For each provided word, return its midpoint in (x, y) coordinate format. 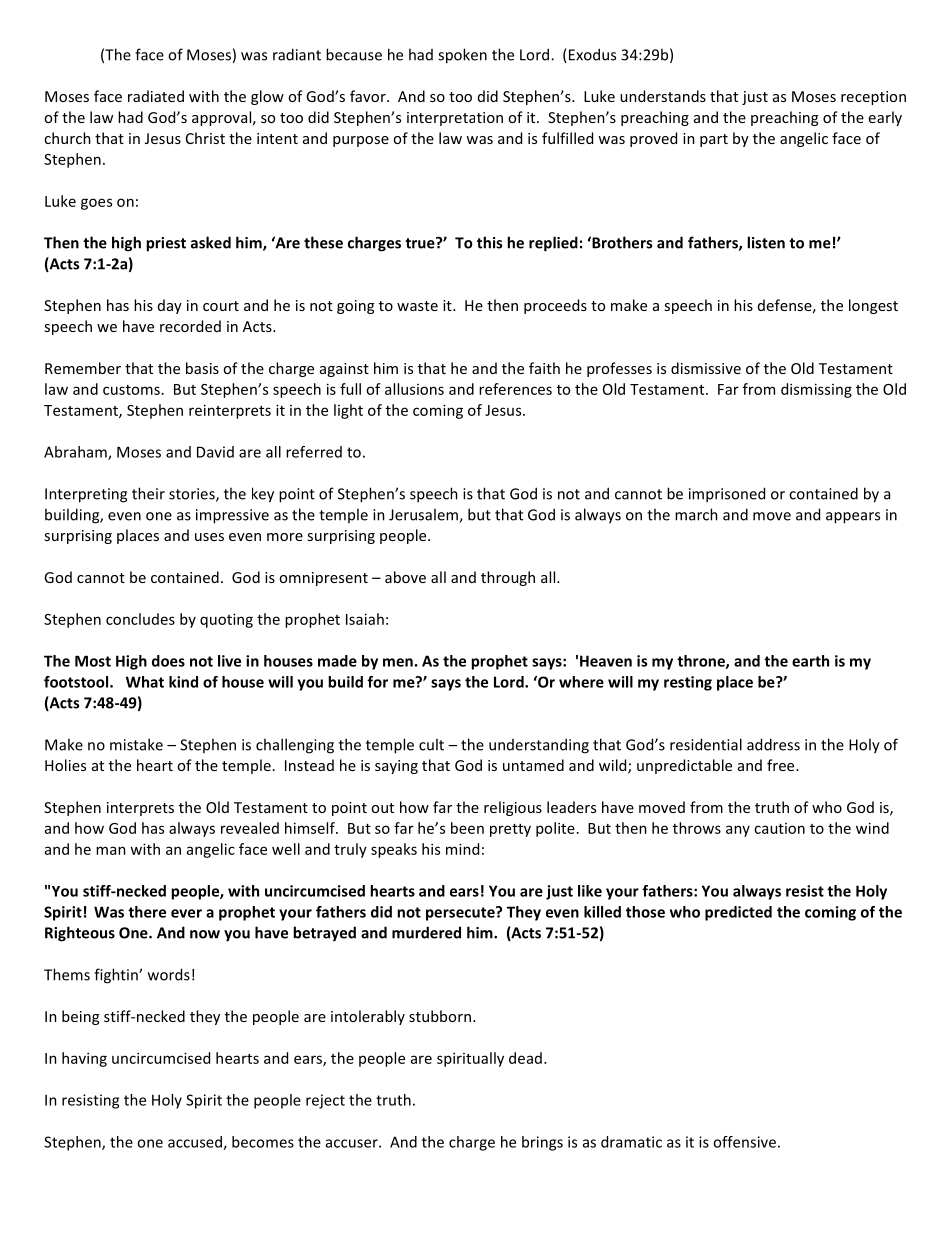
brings (542, 1143)
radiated (156, 96)
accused (196, 1143)
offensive (744, 1142)
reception (873, 98)
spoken (462, 56)
